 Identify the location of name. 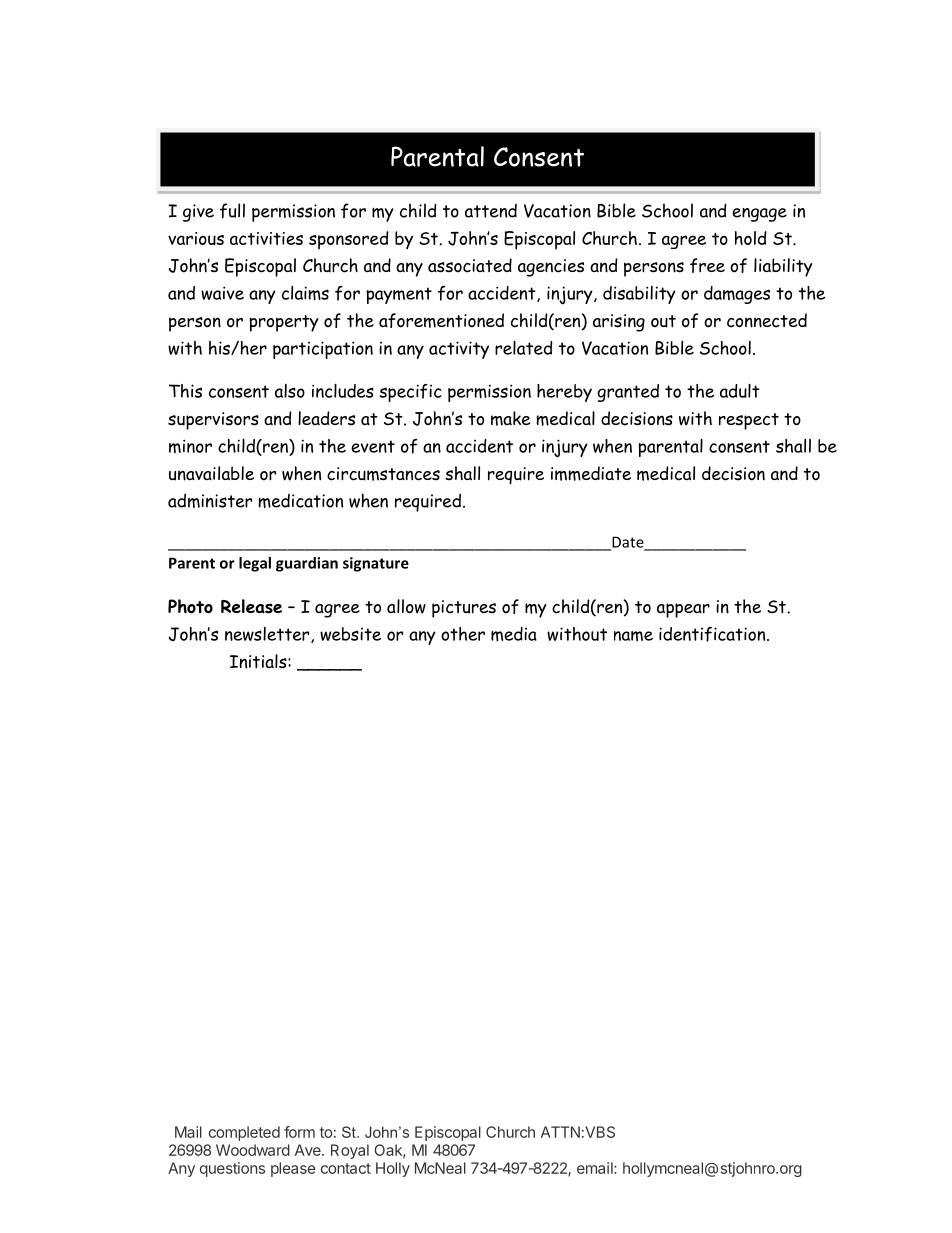
(633, 636).
